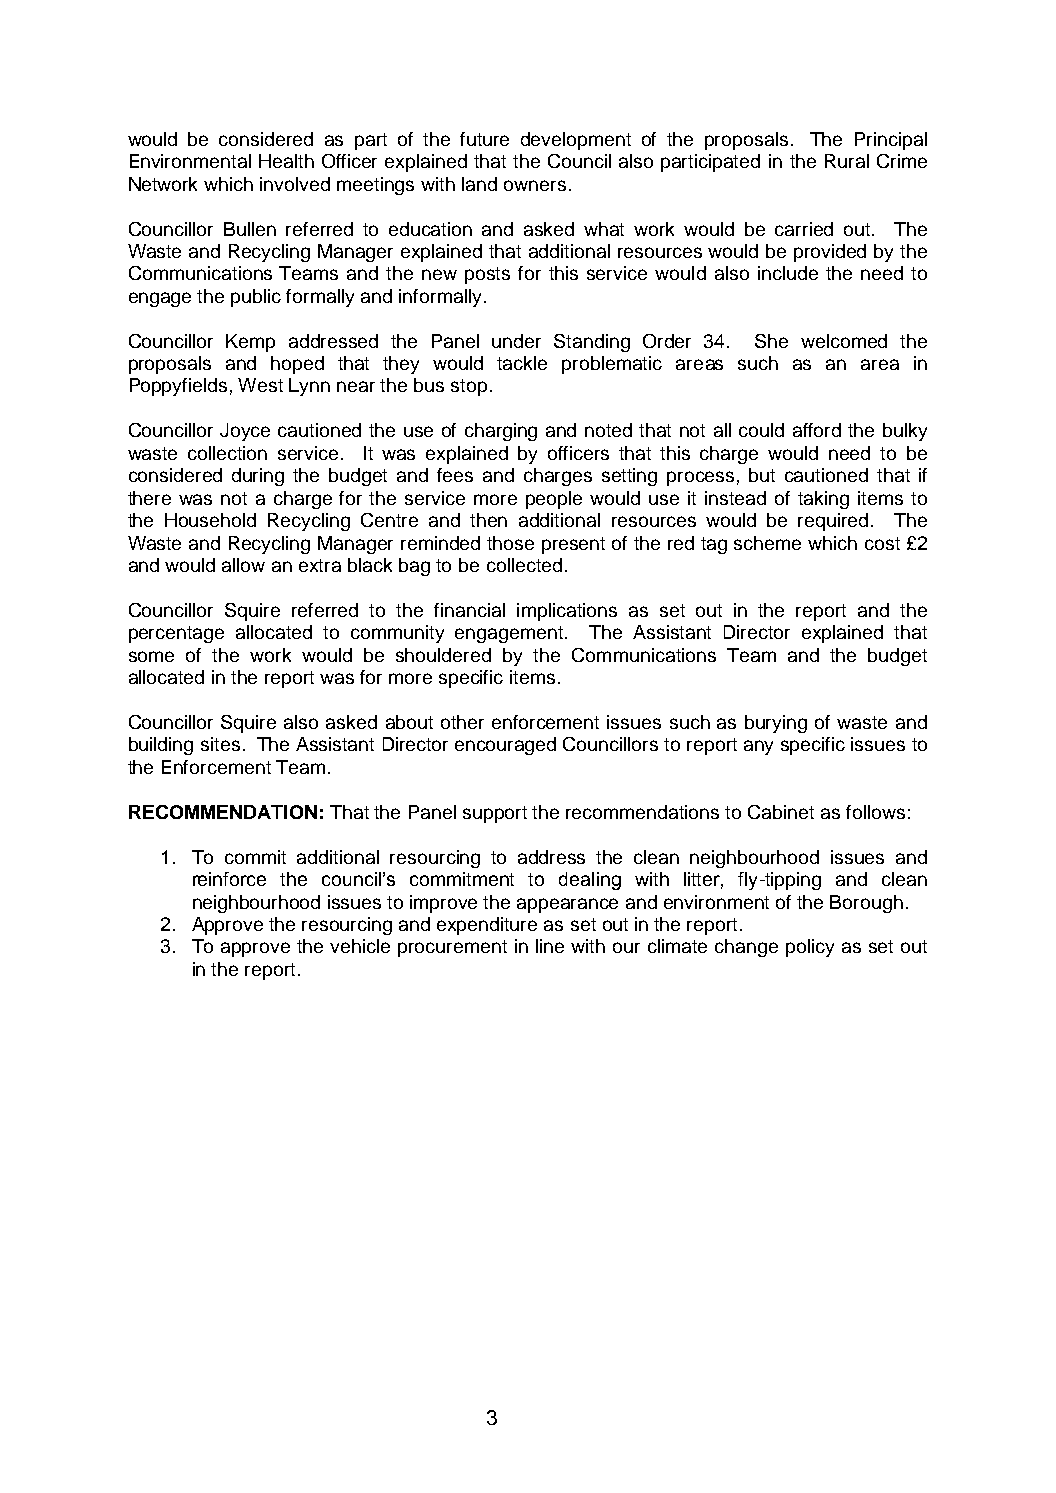 This page has width=1056, height=1493. What do you see at coordinates (554, 500) in the page?
I see `people` at bounding box center [554, 500].
